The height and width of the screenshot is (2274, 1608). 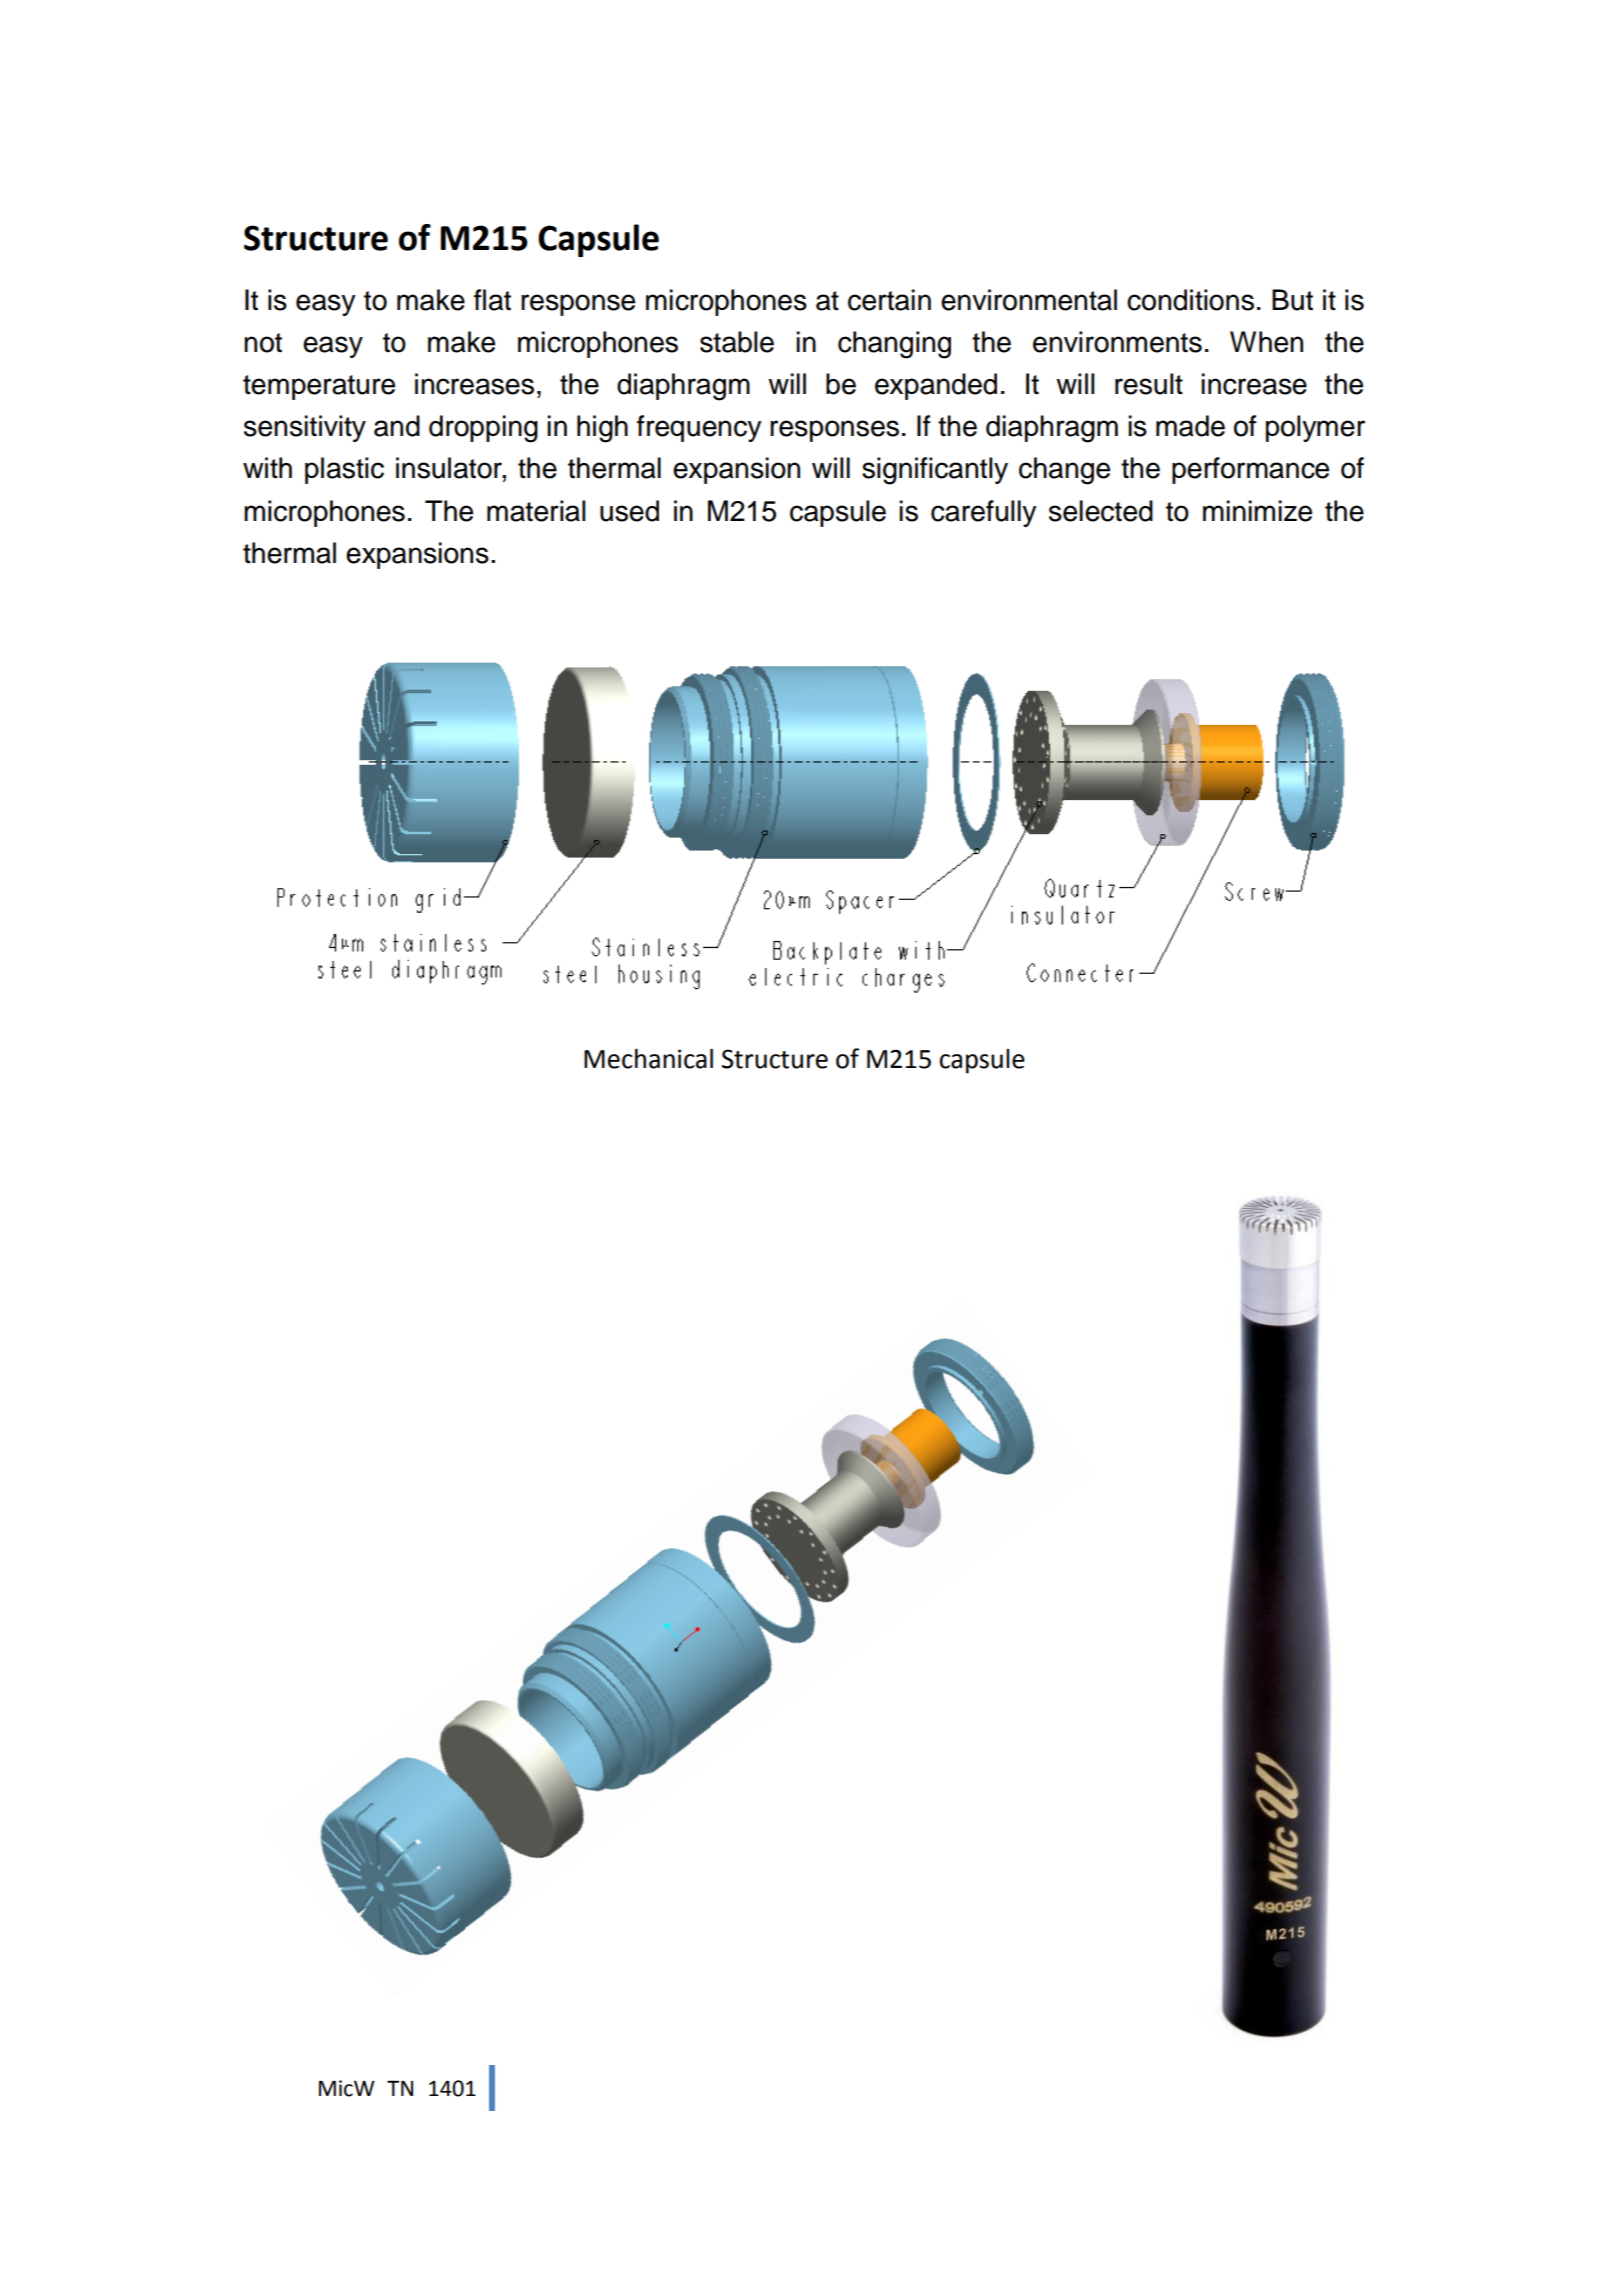 I want to click on selected, so click(x=1101, y=511).
